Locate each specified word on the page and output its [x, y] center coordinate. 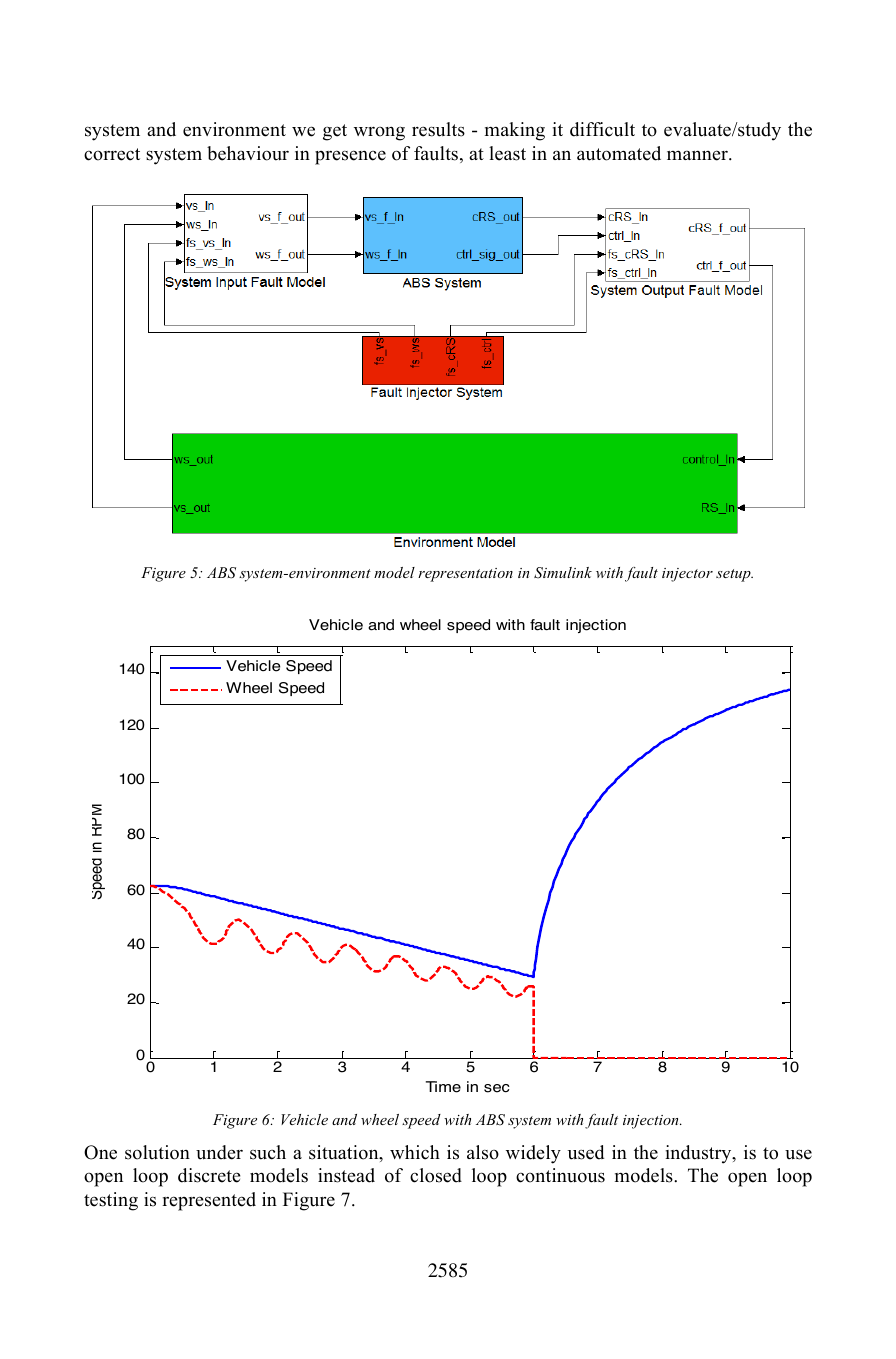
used [586, 1152]
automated [619, 153]
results [438, 129]
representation [465, 575]
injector [687, 575]
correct [112, 154]
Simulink [563, 573]
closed [436, 1175]
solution [157, 1152]
